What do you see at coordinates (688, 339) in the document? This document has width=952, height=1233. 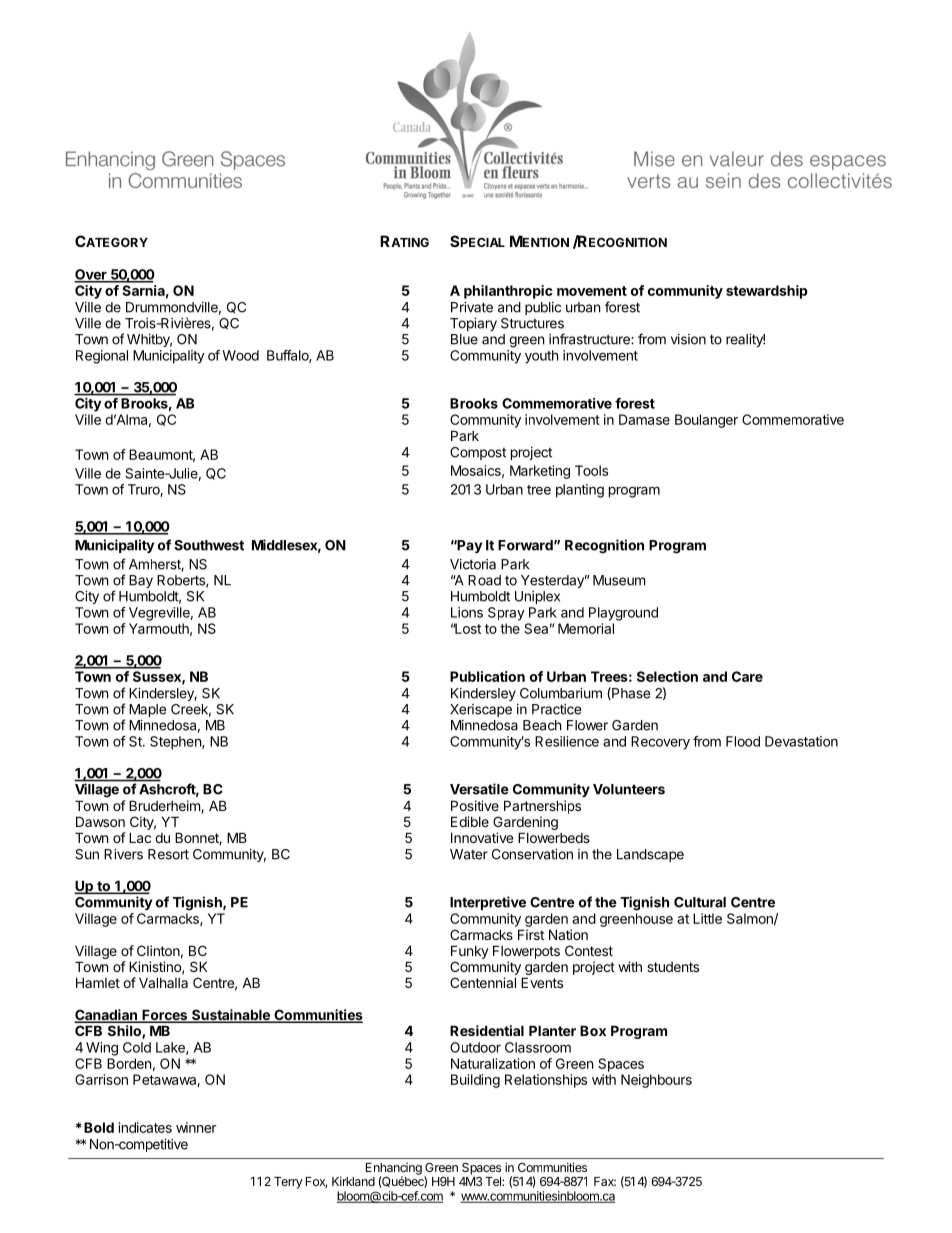 I see `vision` at bounding box center [688, 339].
